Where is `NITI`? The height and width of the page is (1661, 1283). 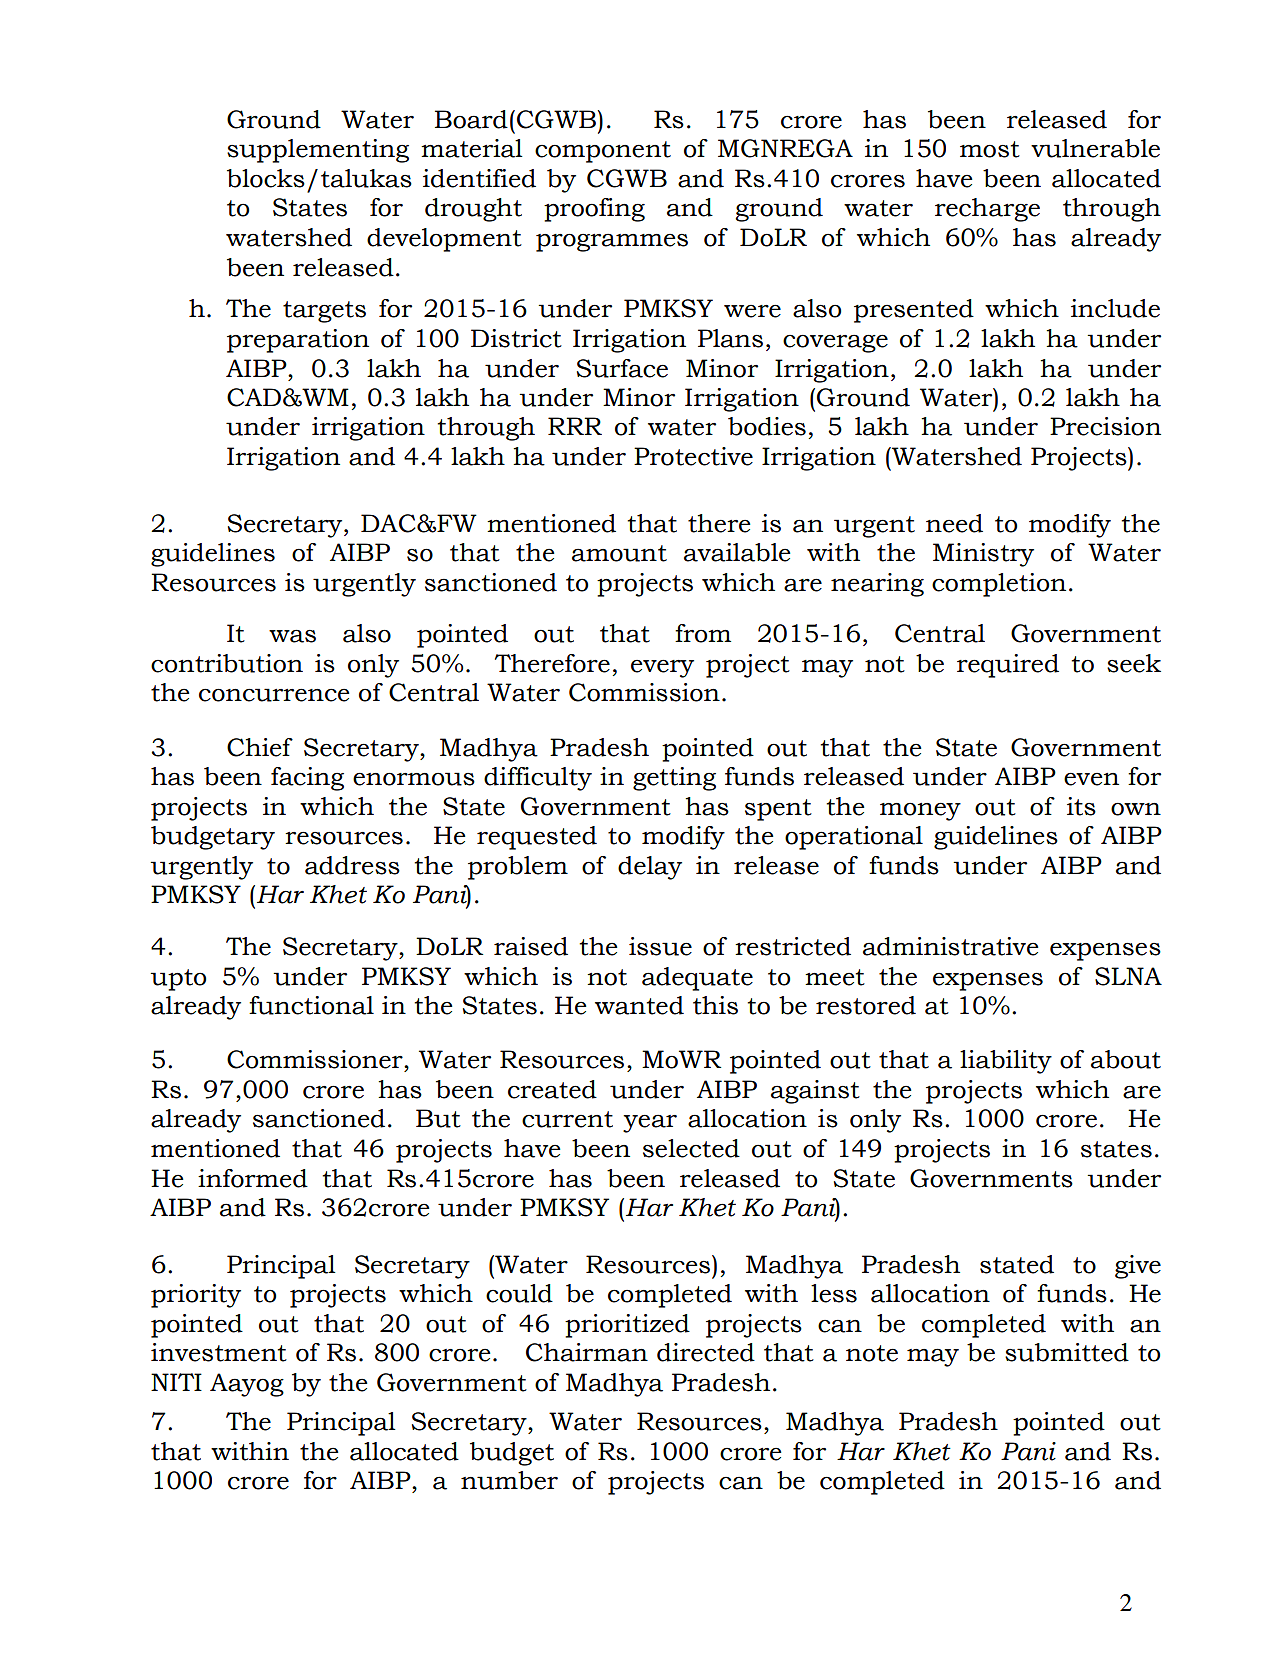 NITI is located at coordinates (176, 1382).
